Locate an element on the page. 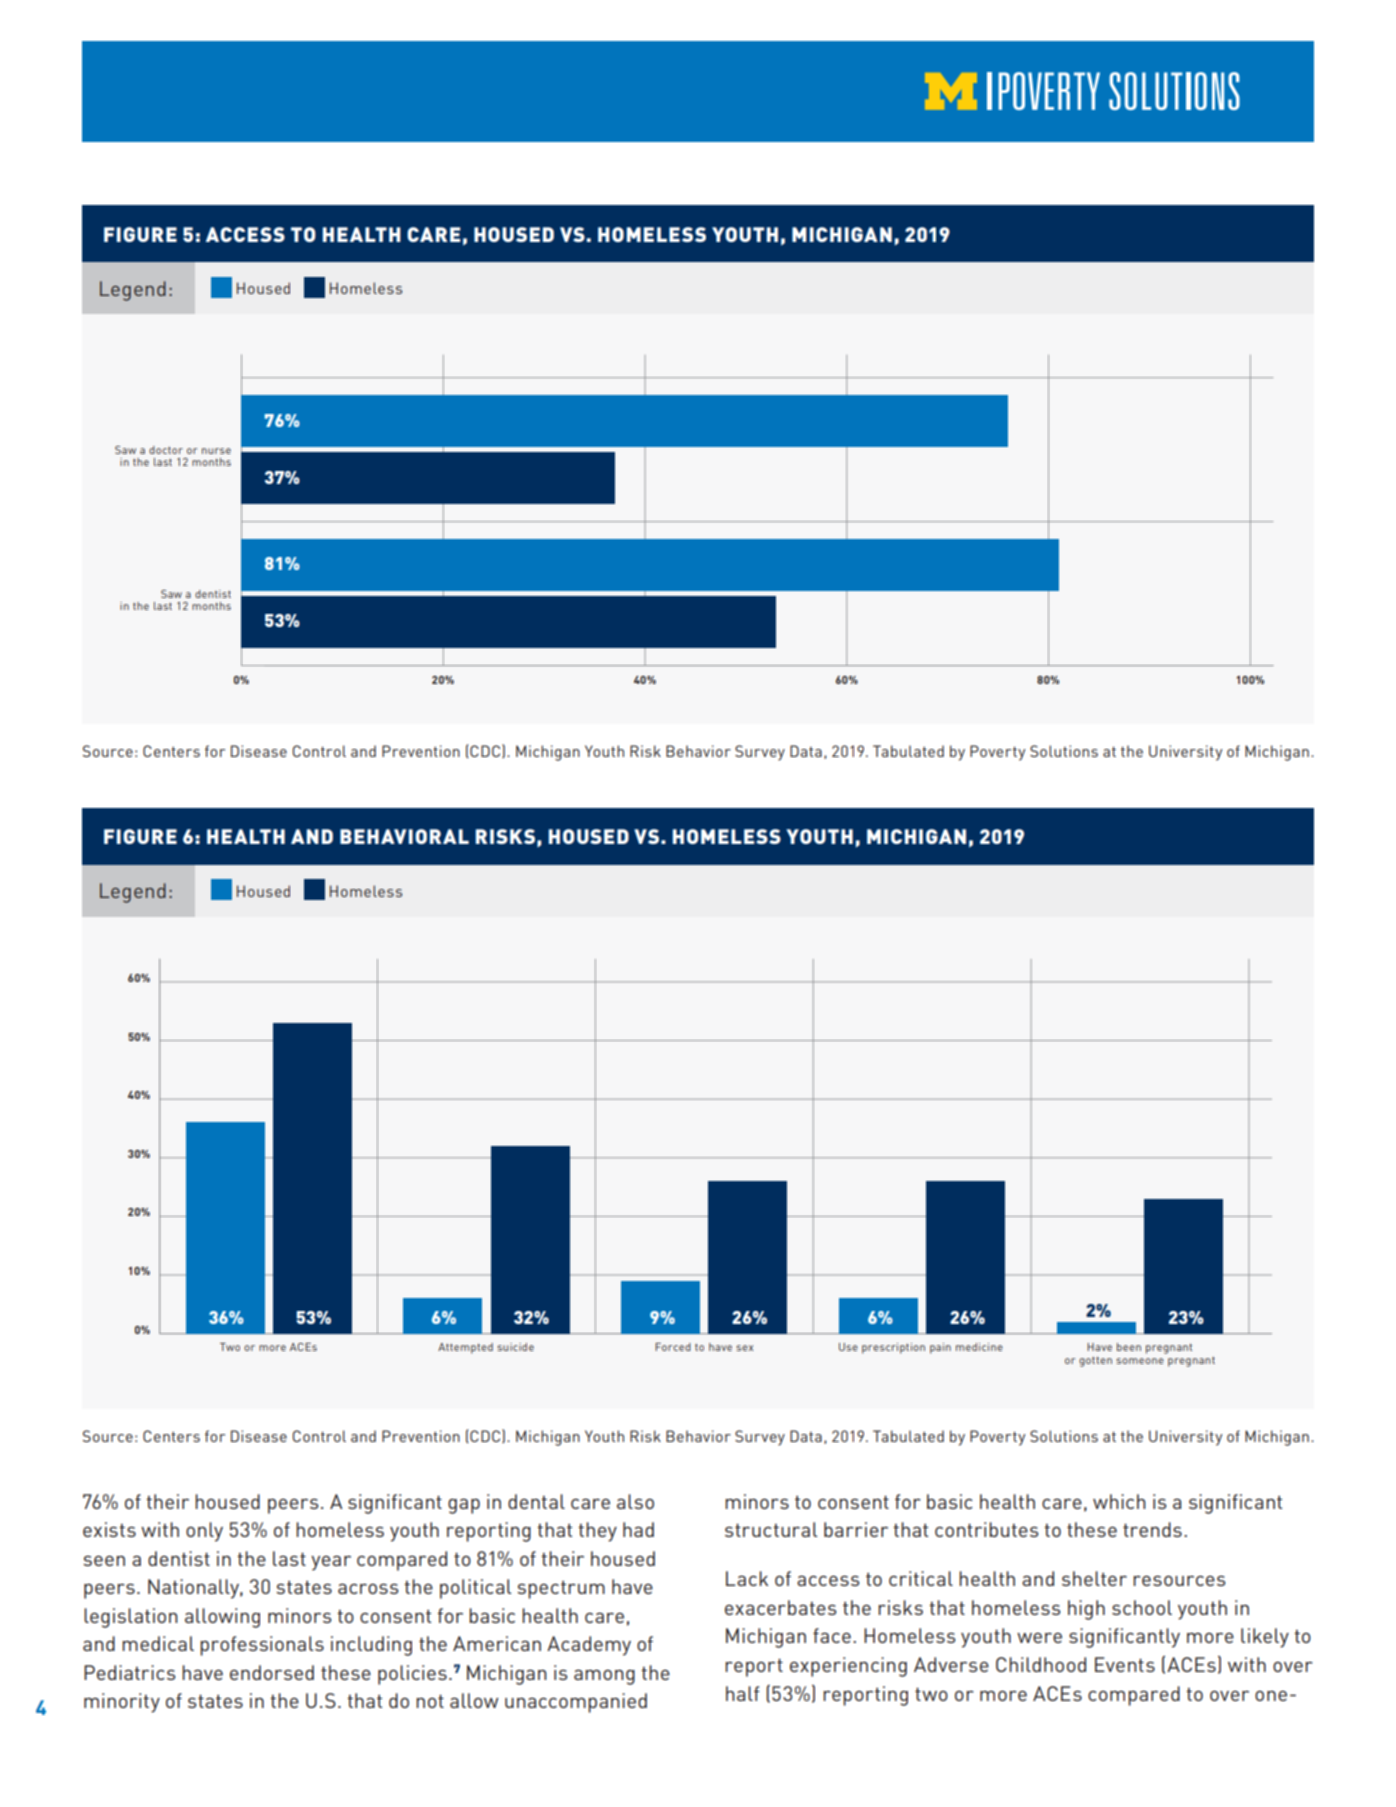  Forced is located at coordinates (673, 1347).
